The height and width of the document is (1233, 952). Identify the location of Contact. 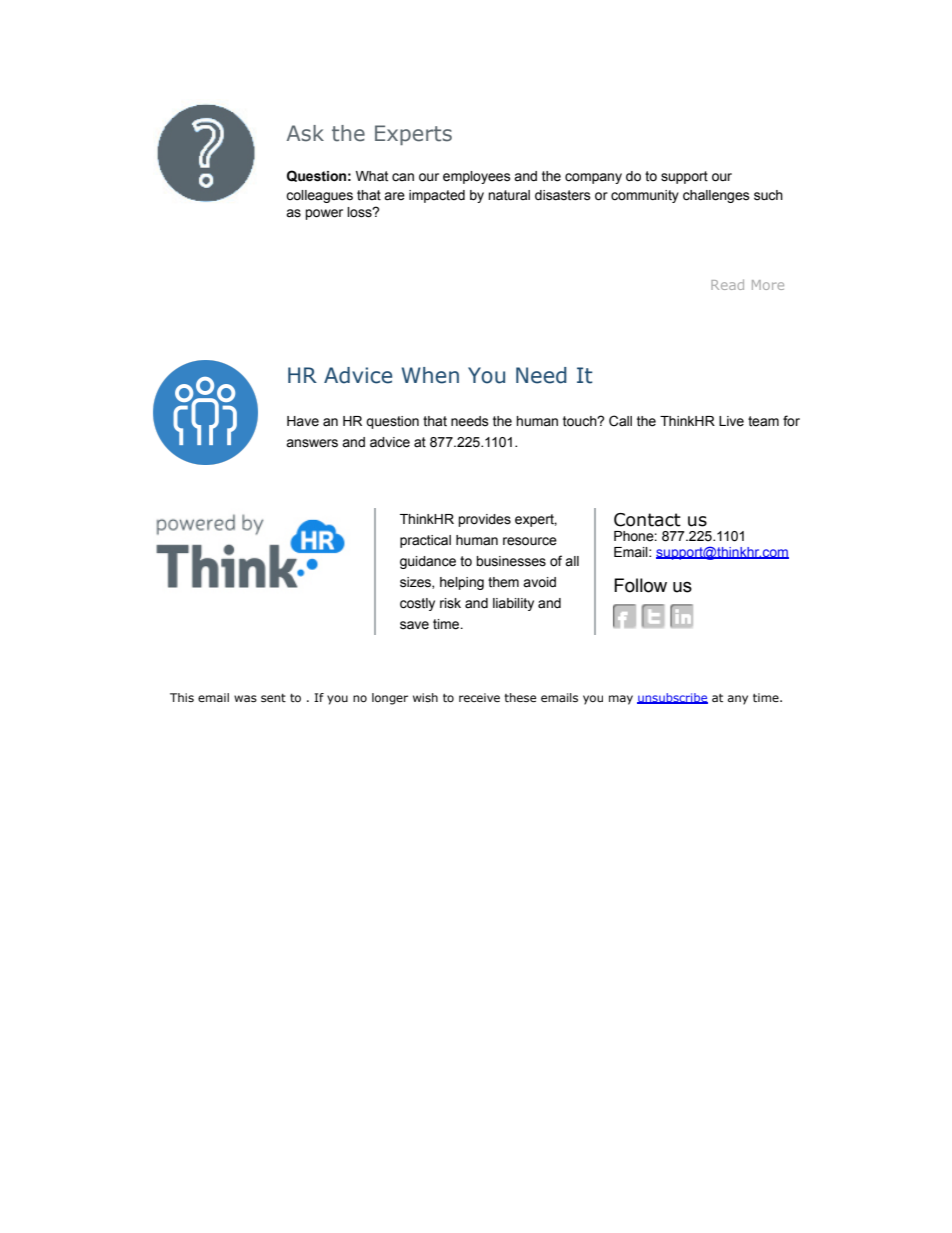
(647, 520).
